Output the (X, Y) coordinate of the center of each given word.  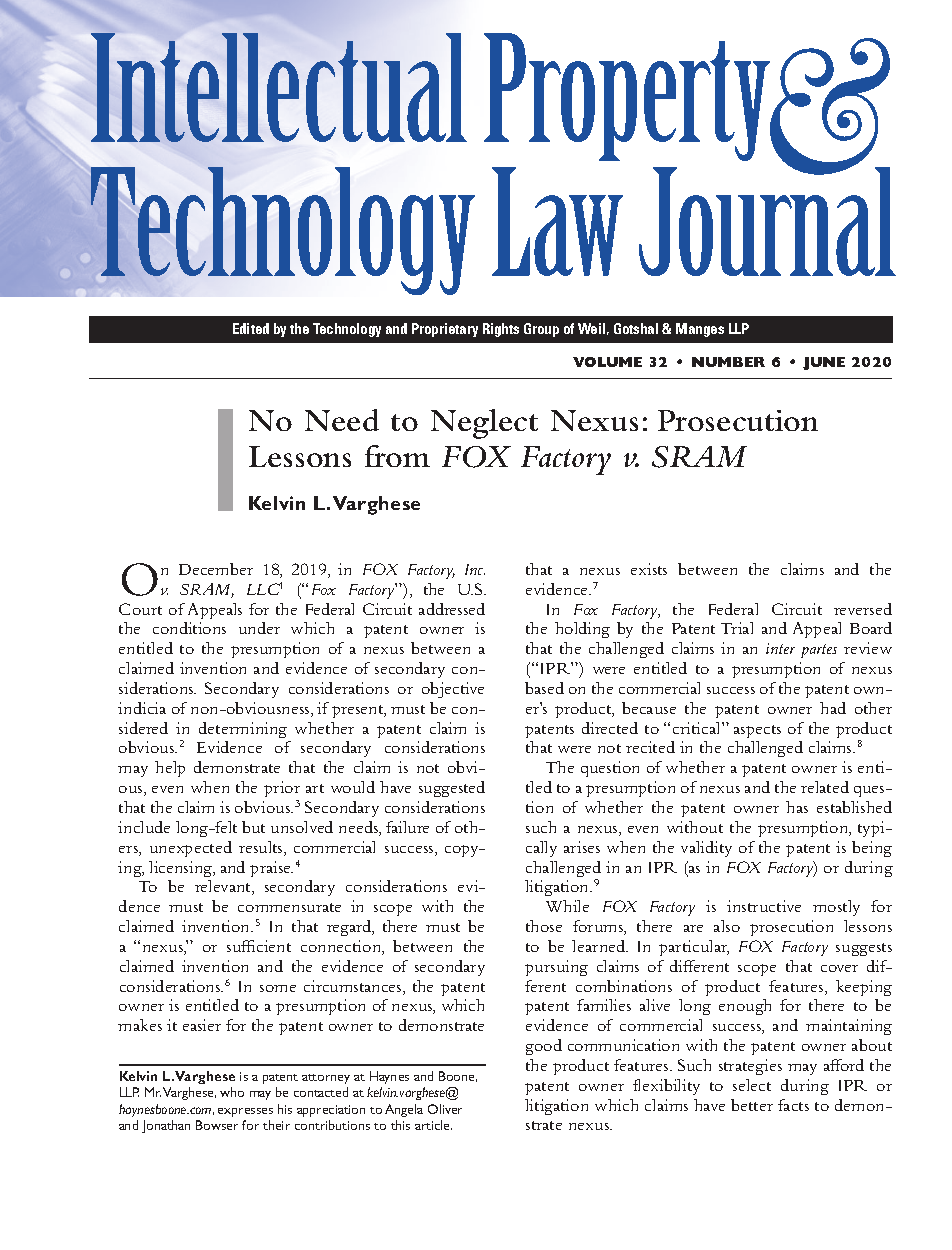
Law (557, 221)
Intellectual (279, 87)
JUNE (824, 363)
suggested (452, 789)
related (825, 787)
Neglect (484, 424)
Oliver (445, 1109)
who (232, 1092)
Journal (767, 220)
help (170, 769)
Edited (251, 328)
